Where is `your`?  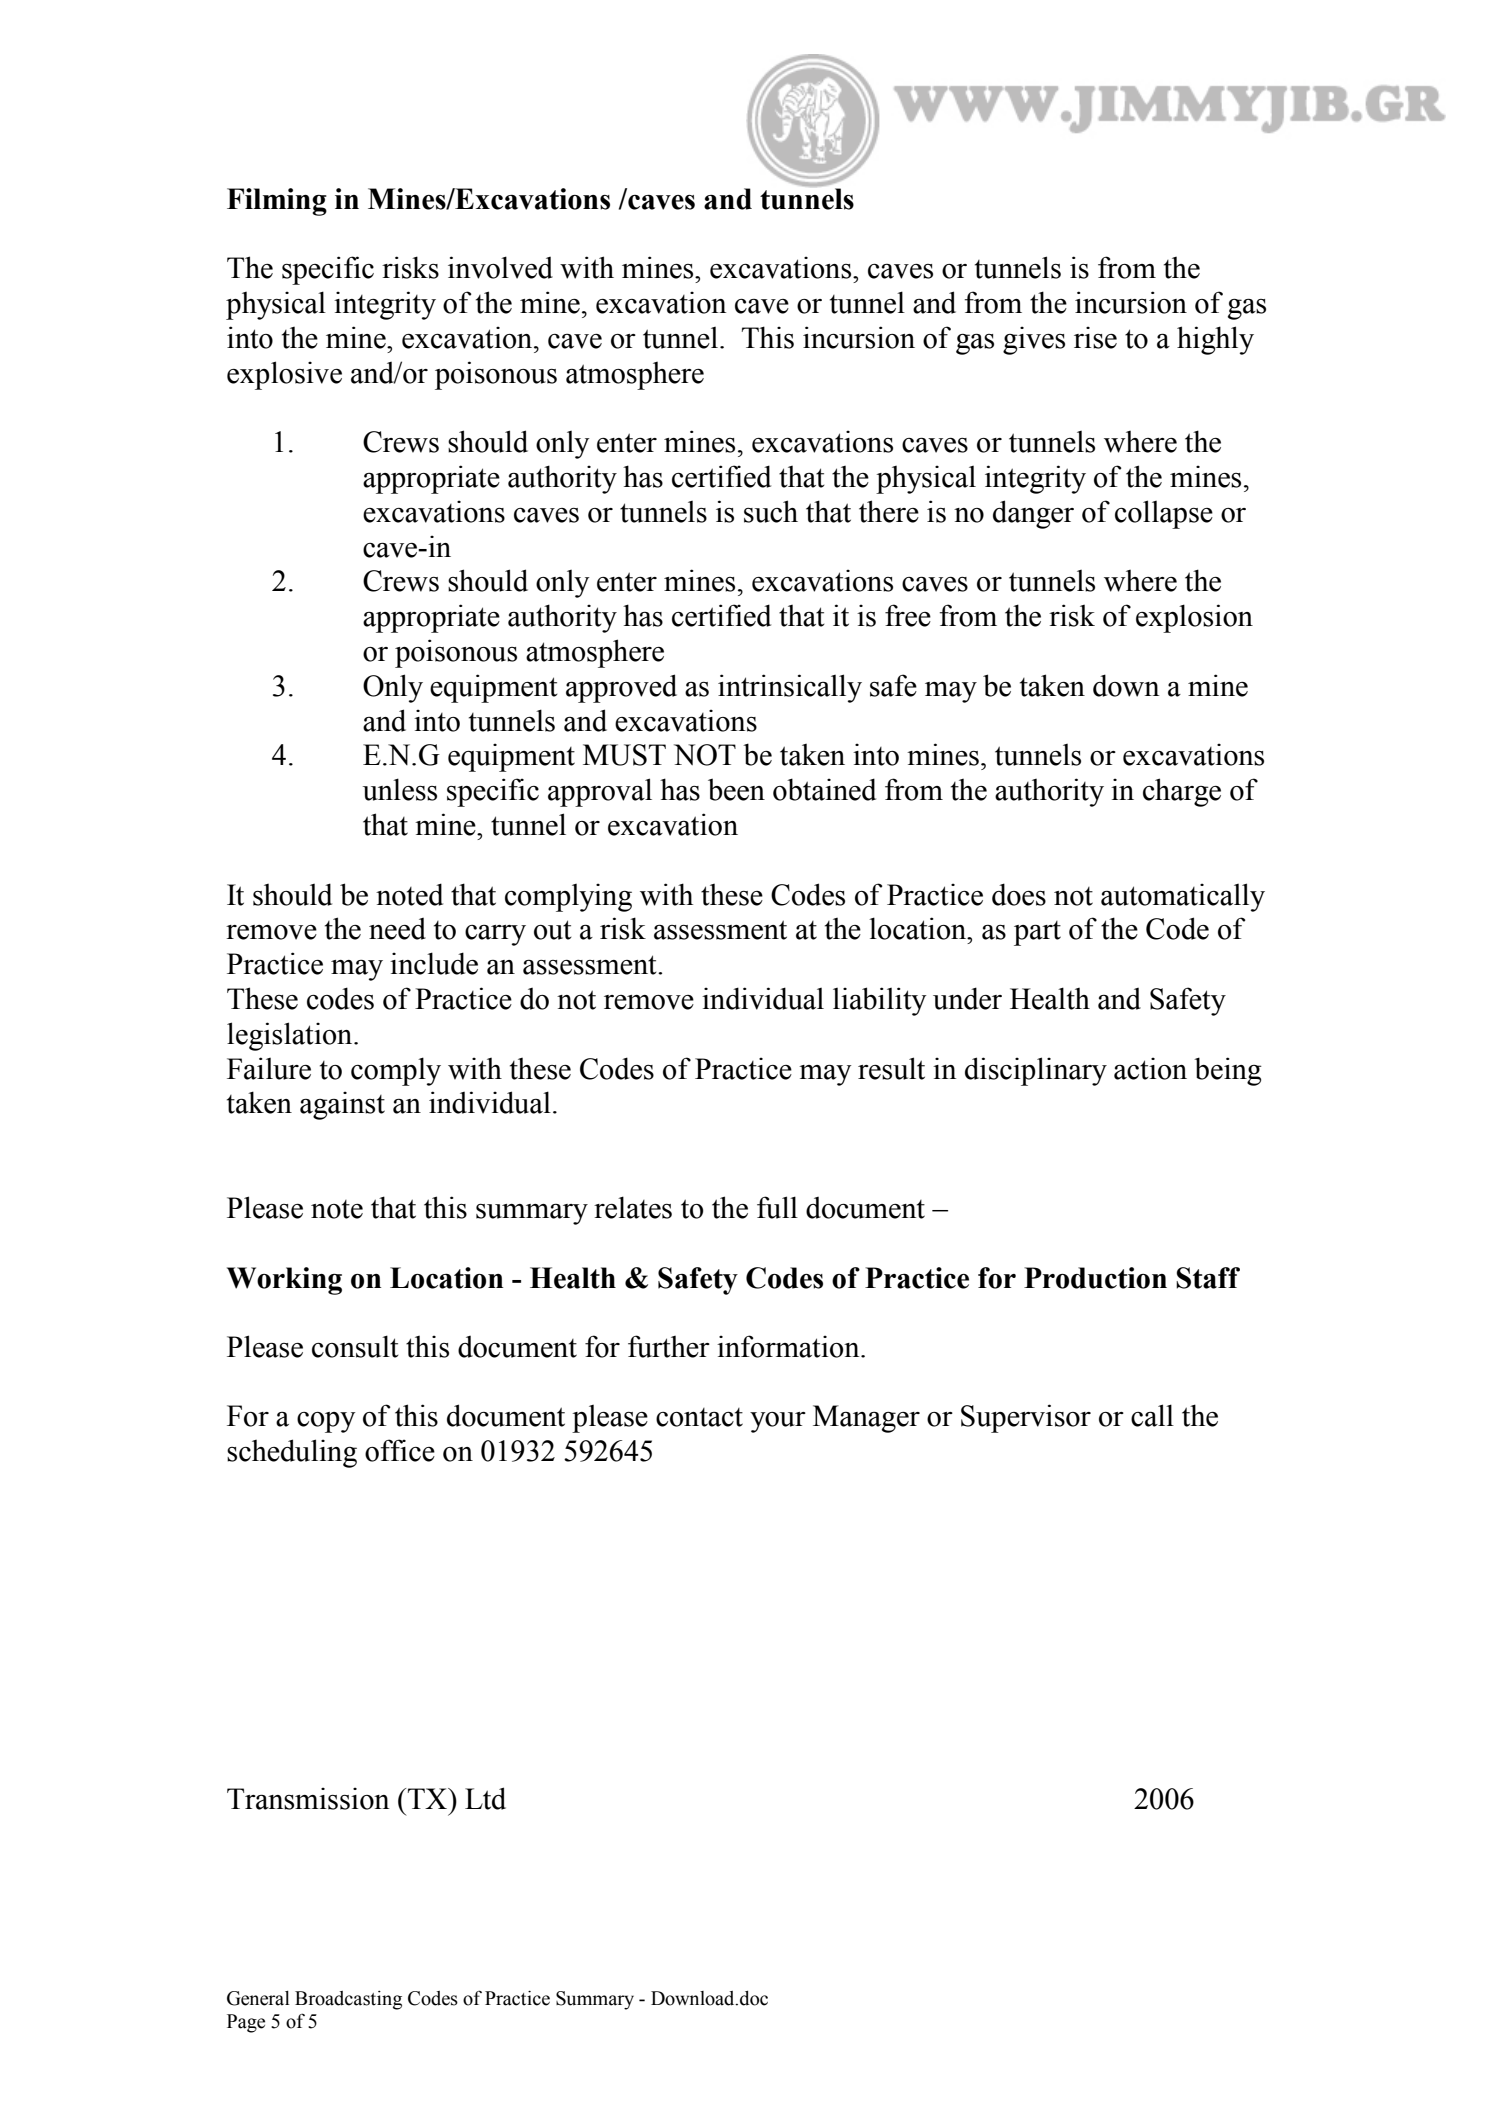 your is located at coordinates (778, 1422).
